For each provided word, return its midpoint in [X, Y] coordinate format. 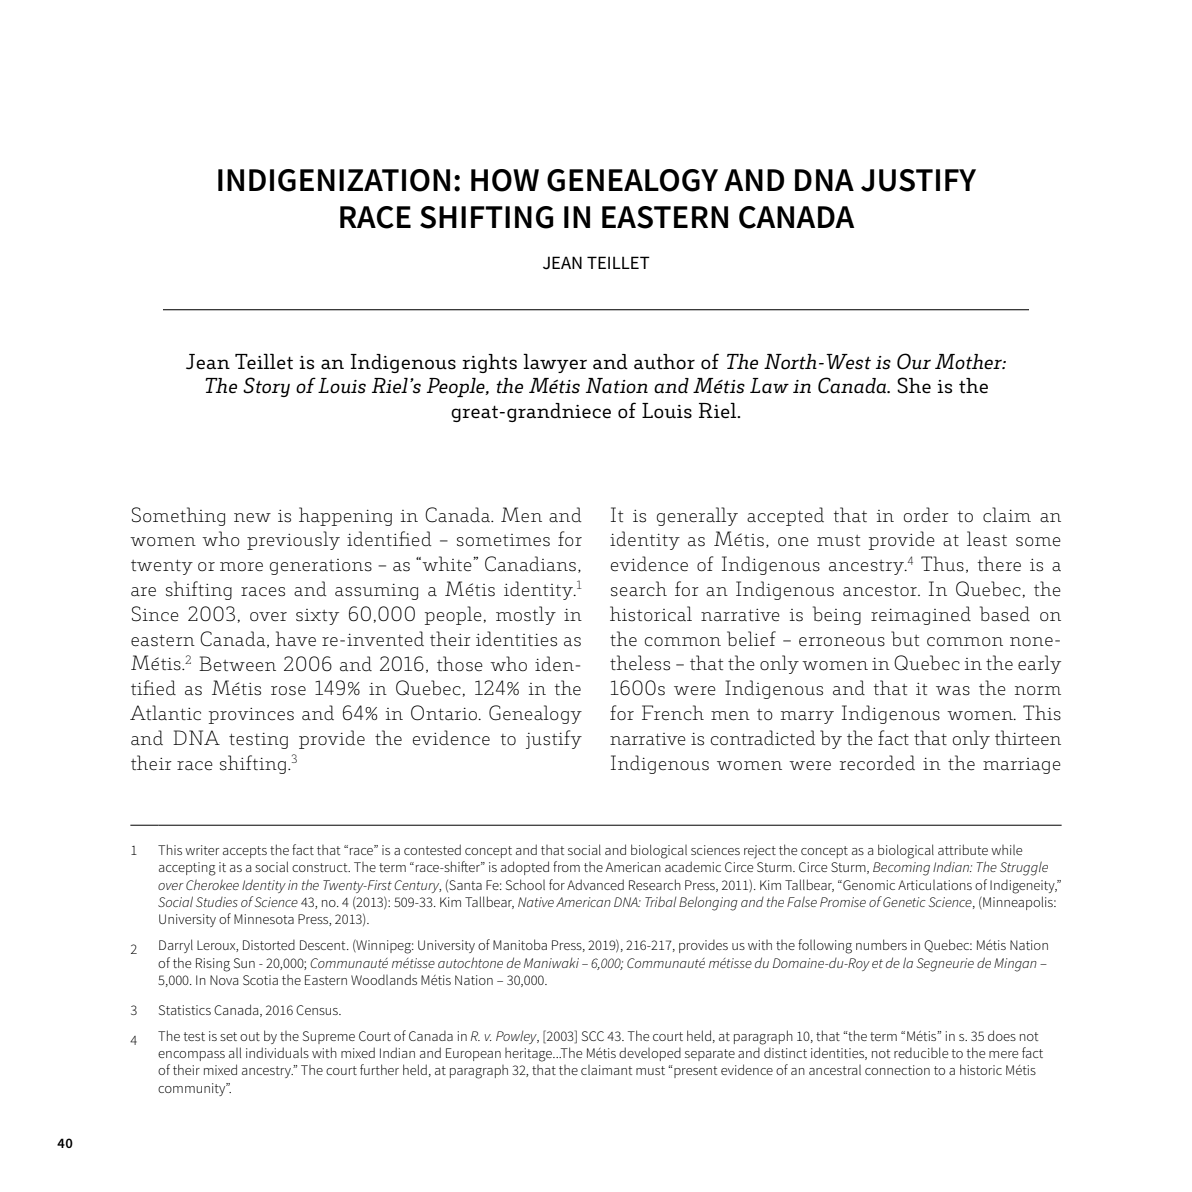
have [295, 638]
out [250, 1036]
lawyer [555, 363]
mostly [526, 615]
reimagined [921, 615]
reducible [921, 1052]
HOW [505, 180]
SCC [593, 1036]
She [914, 385]
